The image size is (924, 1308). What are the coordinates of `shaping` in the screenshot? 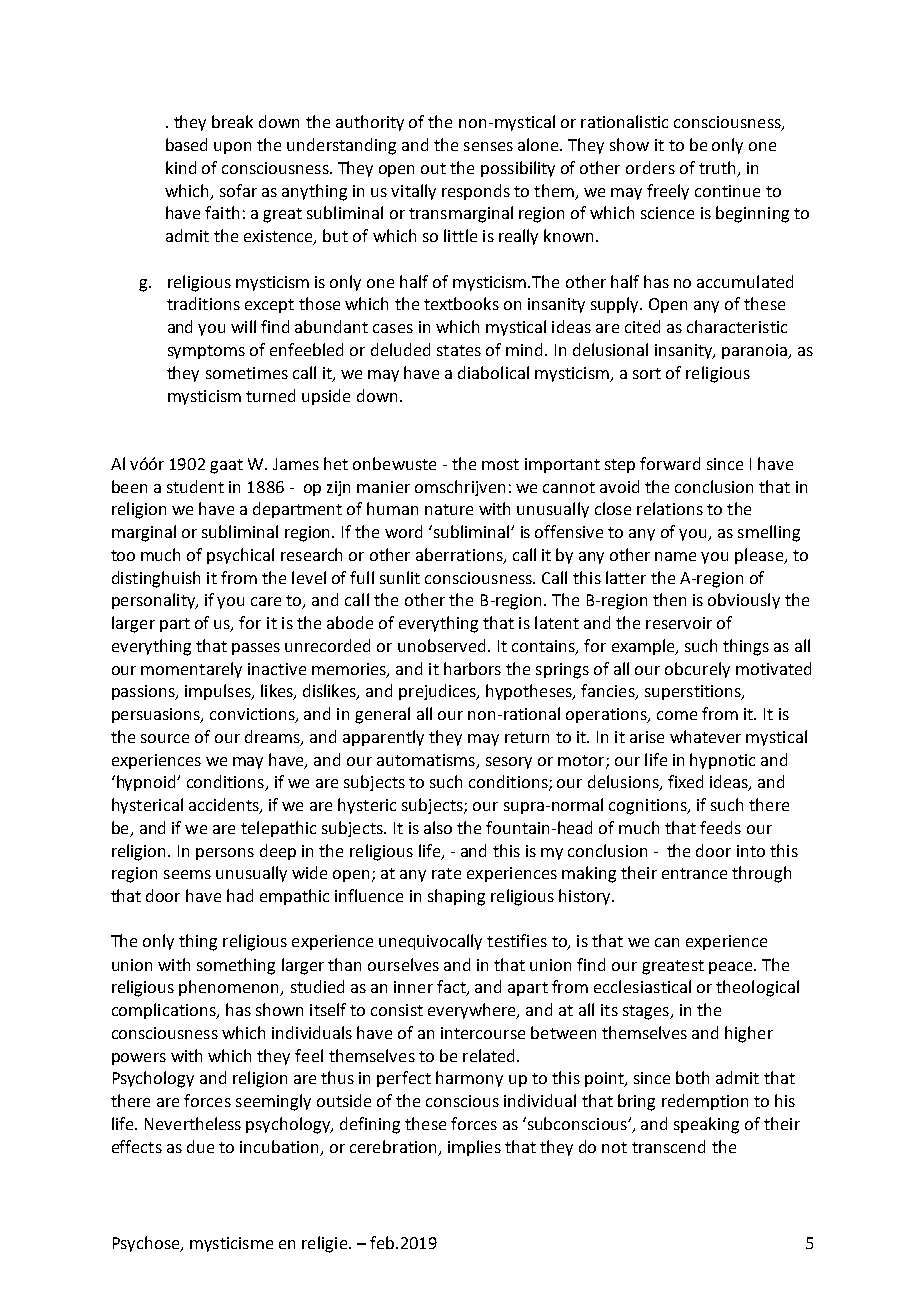 It's located at (456, 897).
